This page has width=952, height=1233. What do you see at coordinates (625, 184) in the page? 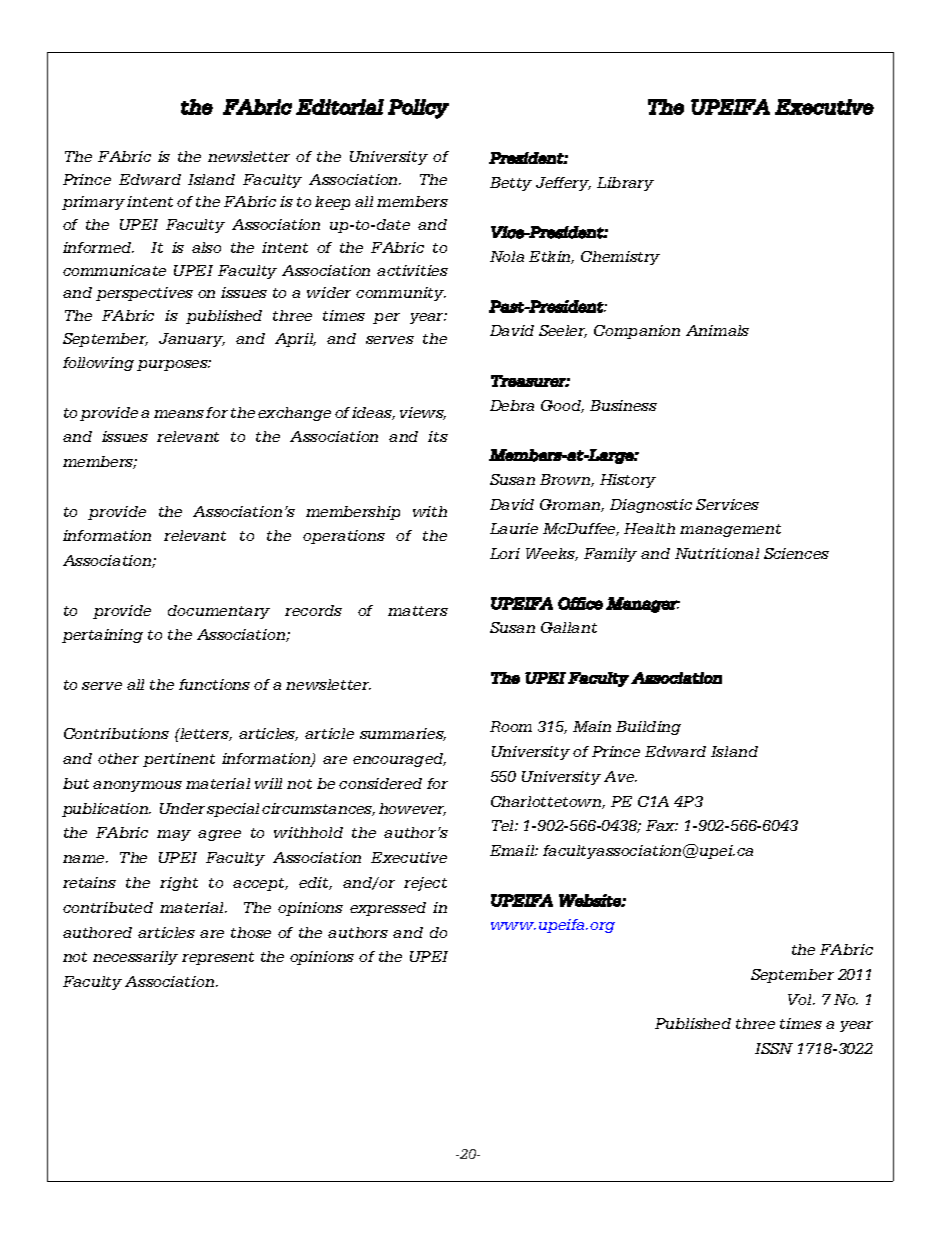
I see `Library` at bounding box center [625, 184].
